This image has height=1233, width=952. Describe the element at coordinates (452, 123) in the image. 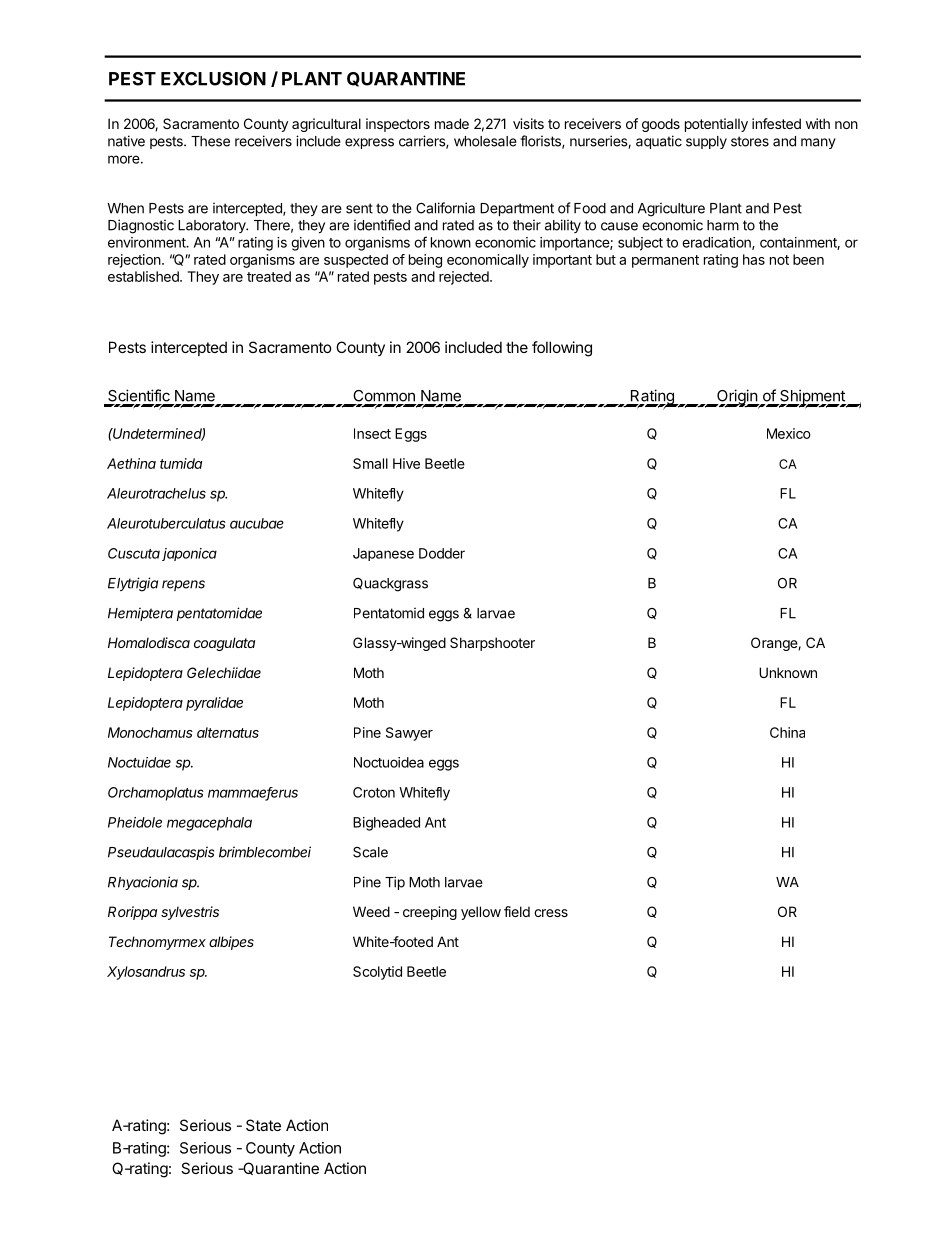

I see `made` at that location.
